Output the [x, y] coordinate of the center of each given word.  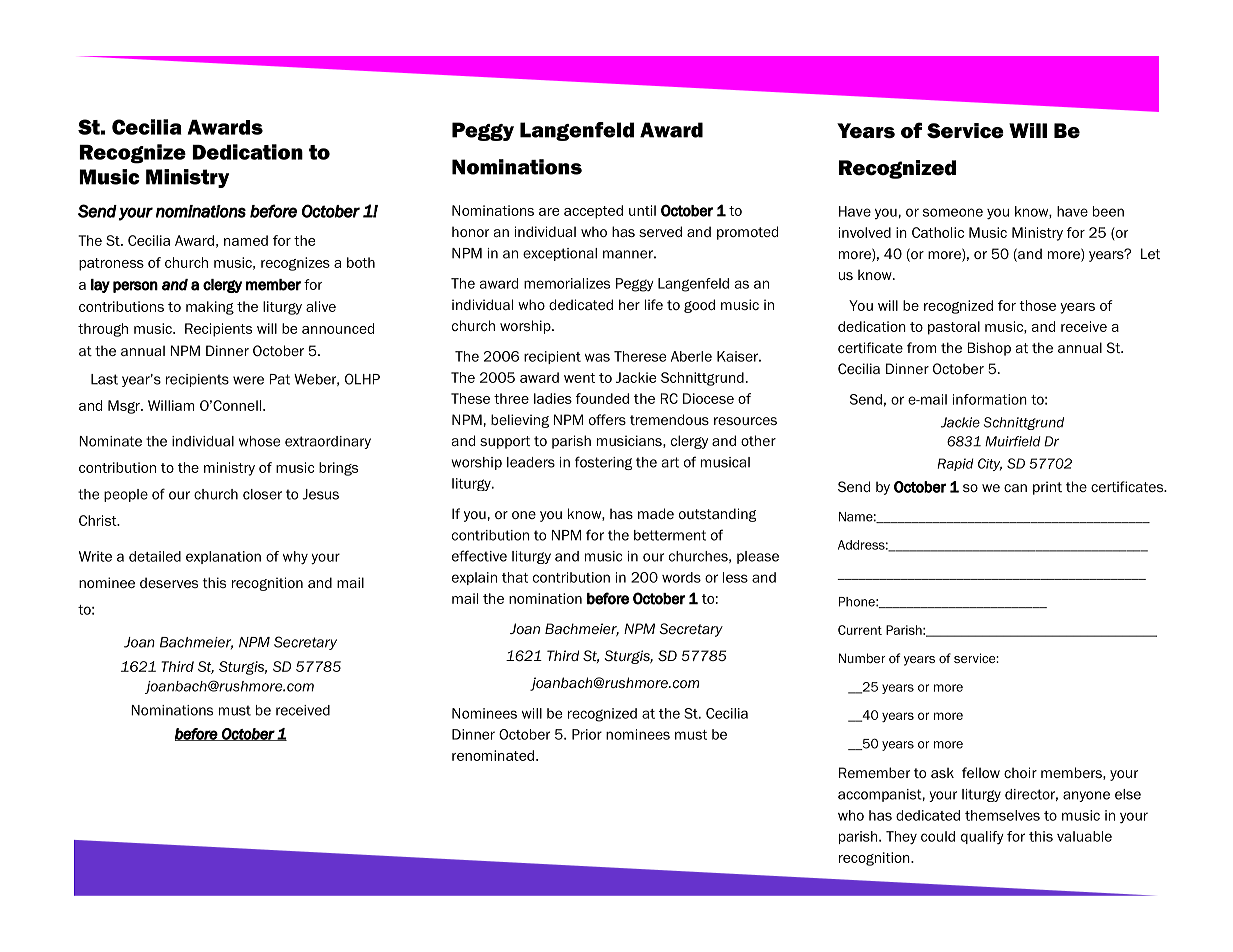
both [361, 262]
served [660, 231]
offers [607, 419]
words [681, 577]
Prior [587, 734]
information [990, 399]
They [901, 838]
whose [259, 441]
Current [860, 630]
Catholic [938, 232]
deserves [169, 582]
